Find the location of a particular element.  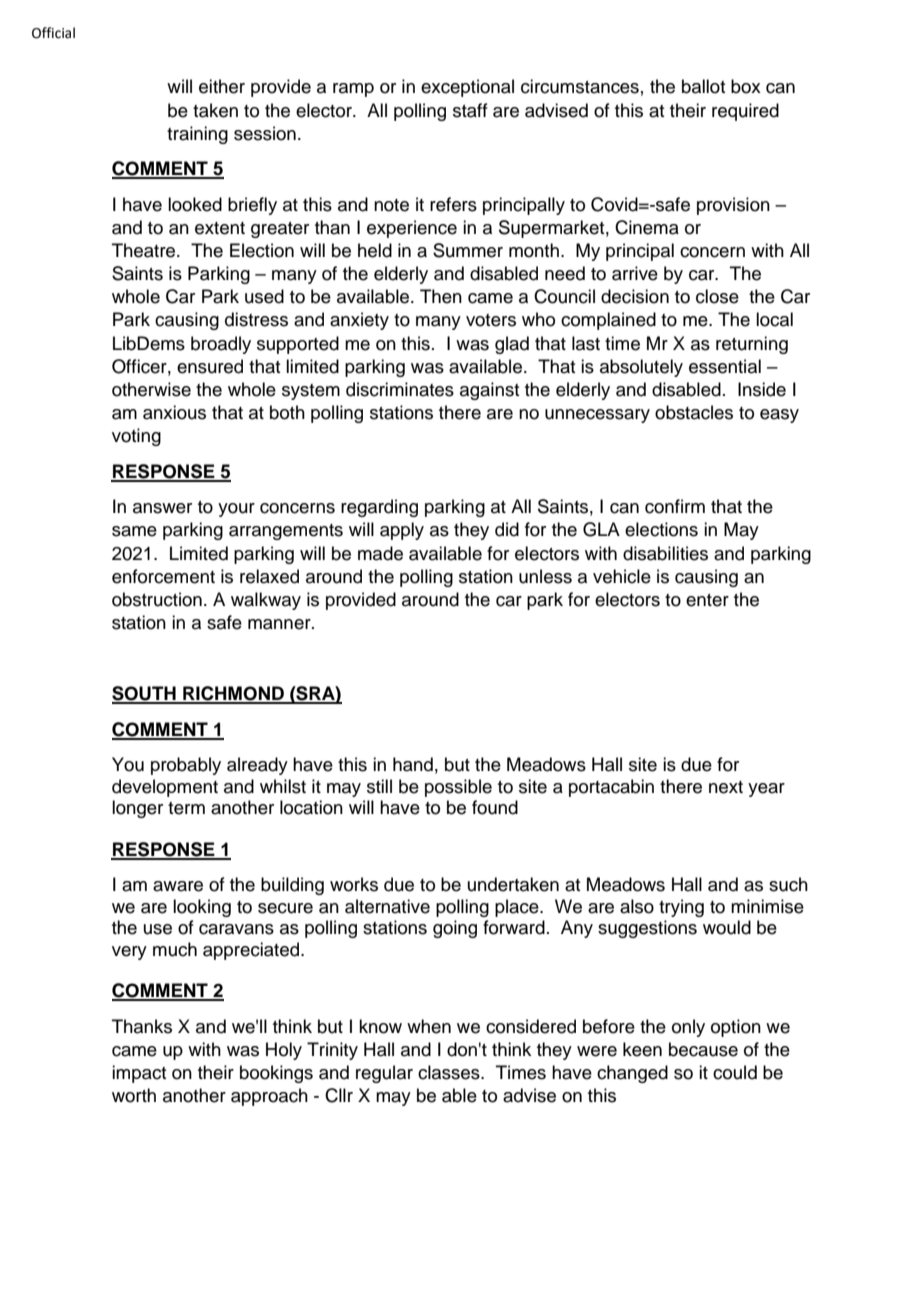

because is located at coordinates (703, 1049).
